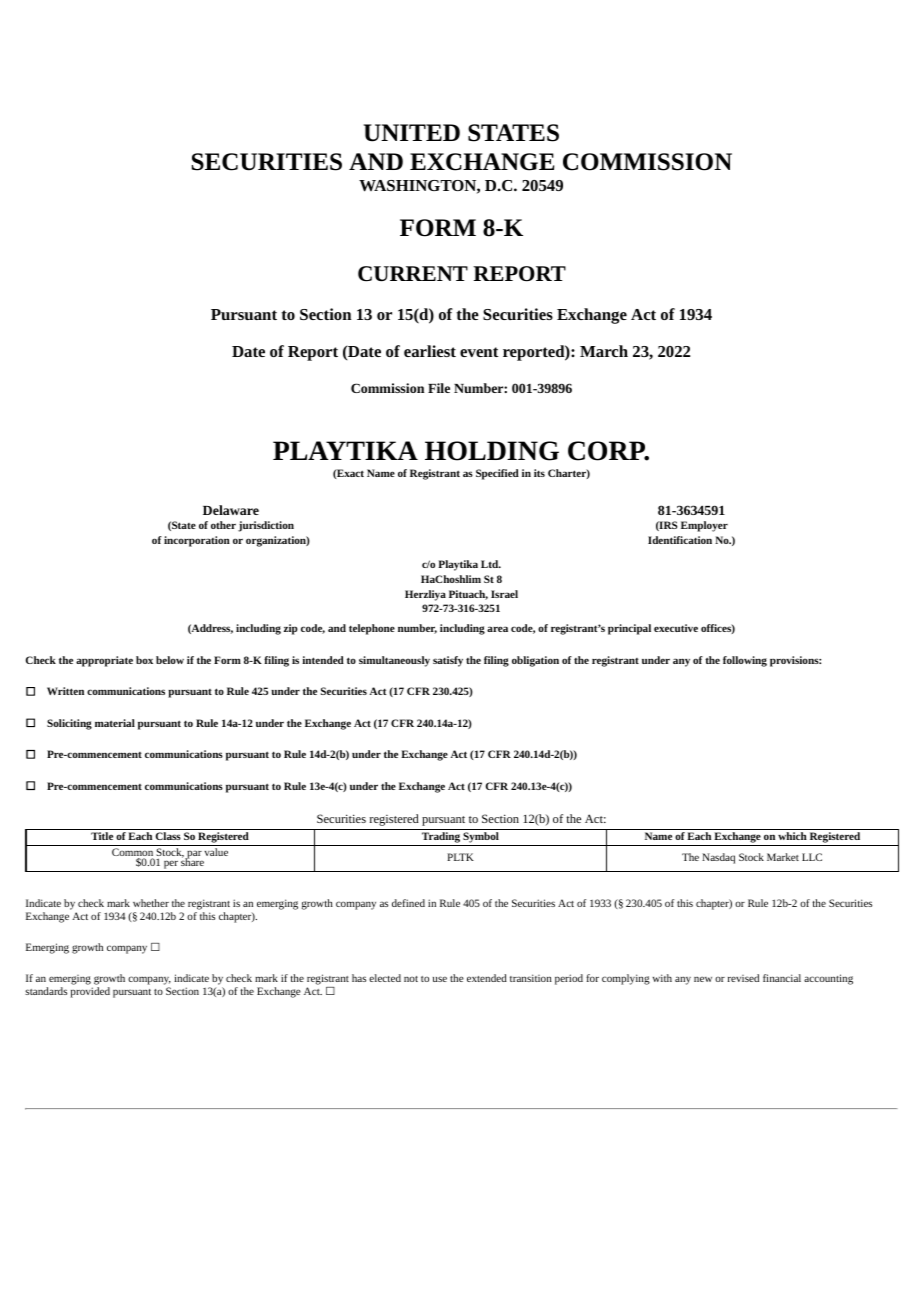  Describe the element at coordinates (479, 352) in the image. I see `event` at that location.
